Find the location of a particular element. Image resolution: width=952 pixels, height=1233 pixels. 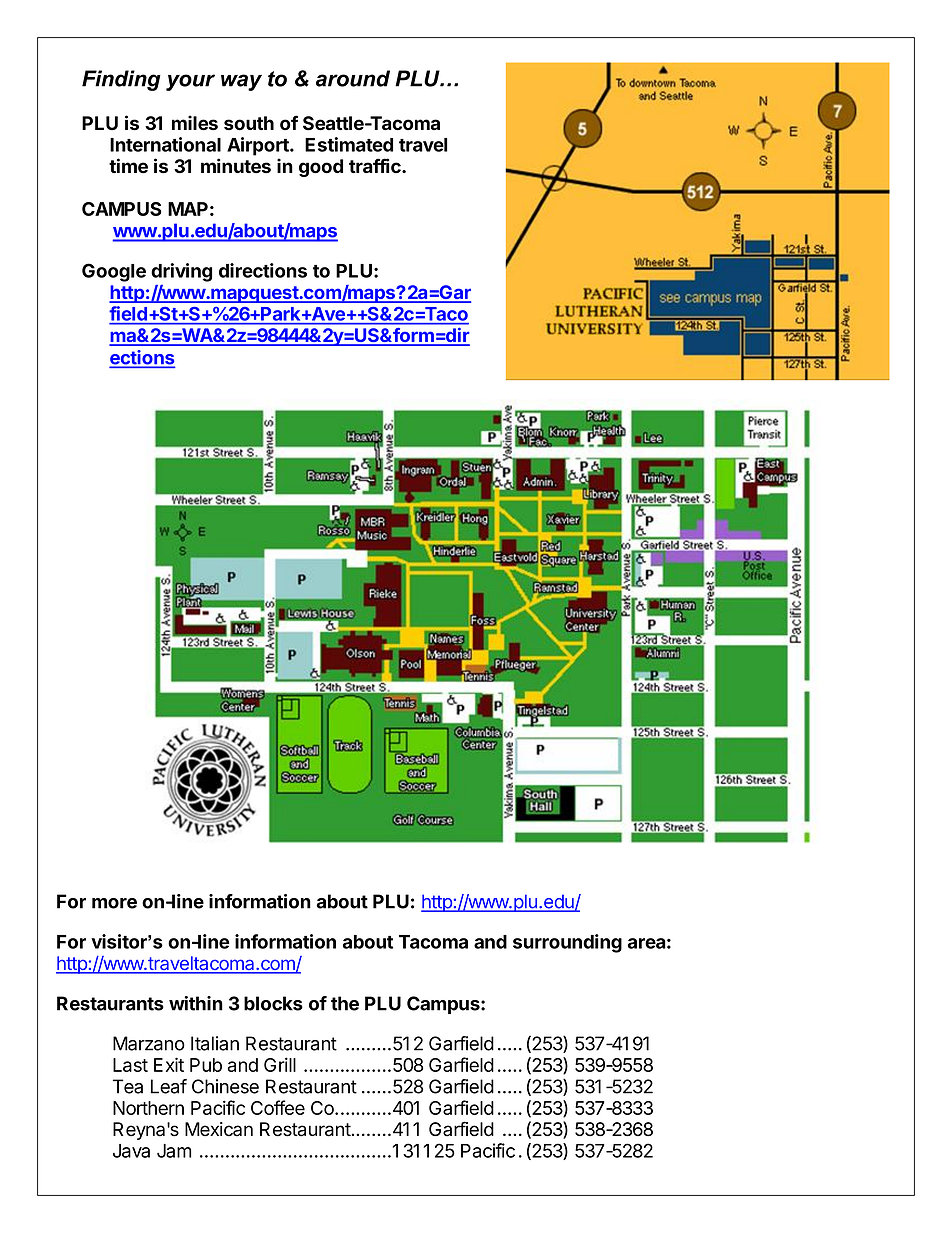

blocks is located at coordinates (273, 1003).
